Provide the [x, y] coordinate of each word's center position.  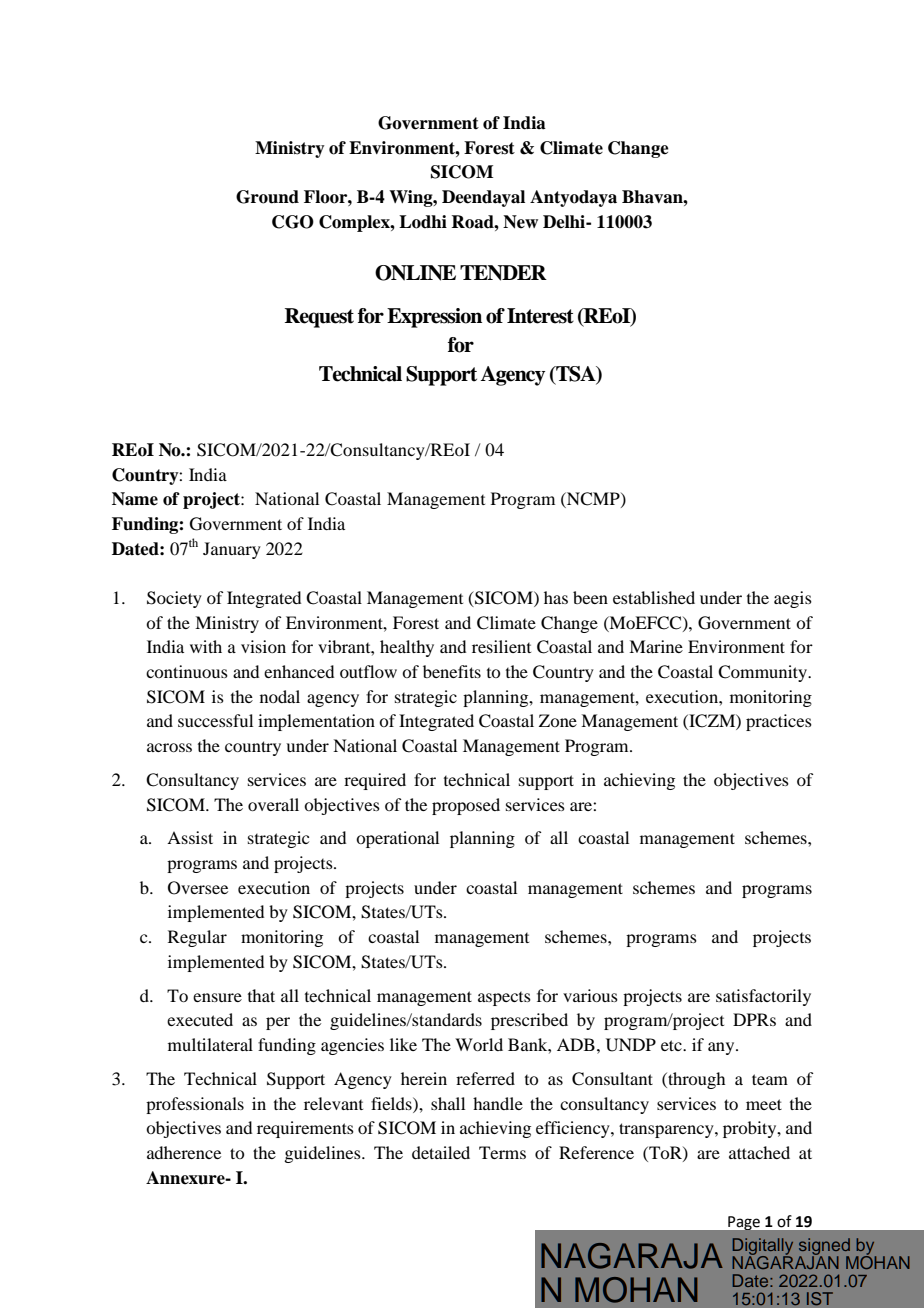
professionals [195, 1105]
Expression [434, 318]
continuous [187, 671]
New [520, 222]
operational [397, 839]
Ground [267, 197]
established [654, 597]
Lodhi [423, 222]
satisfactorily [763, 997]
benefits [452, 671]
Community [763, 673]
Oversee [198, 888]
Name [135, 499]
